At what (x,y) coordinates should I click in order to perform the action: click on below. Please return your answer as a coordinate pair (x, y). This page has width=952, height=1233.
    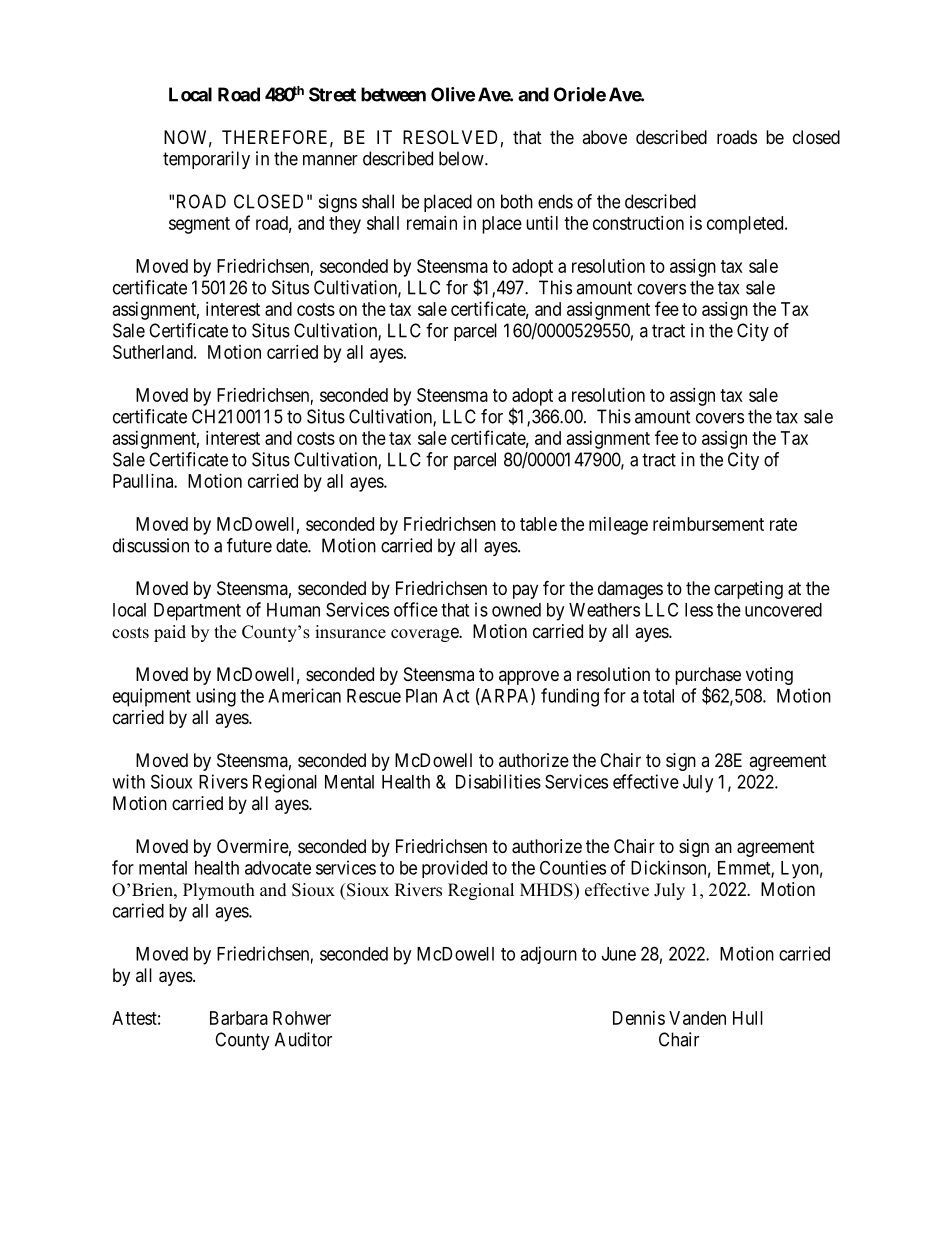
    Looking at the image, I should click on (462, 158).
